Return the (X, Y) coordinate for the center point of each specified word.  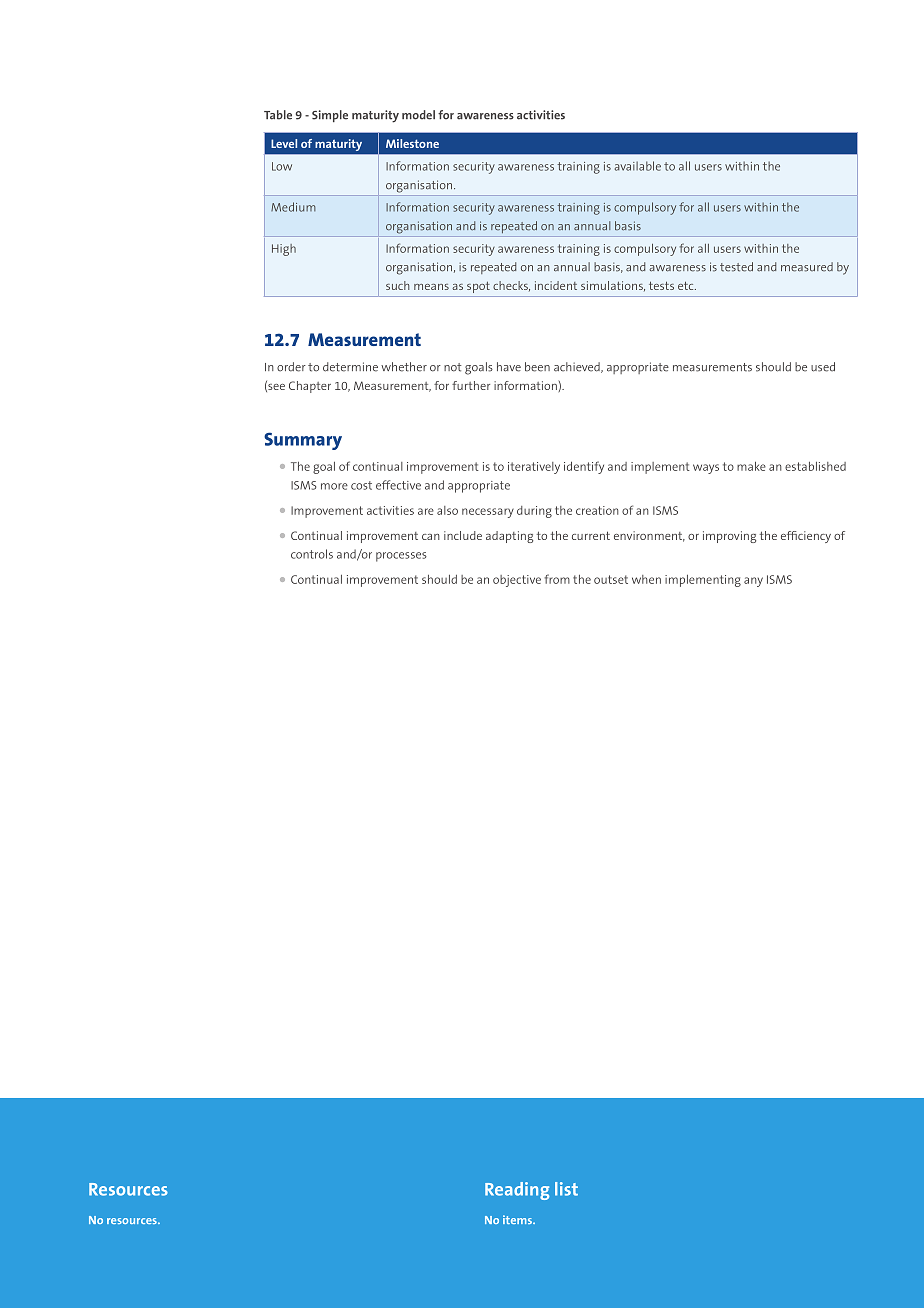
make (751, 466)
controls (312, 554)
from (557, 579)
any (753, 582)
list (566, 1189)
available (638, 166)
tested (736, 267)
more (334, 486)
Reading (517, 1191)
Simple (330, 116)
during (534, 512)
